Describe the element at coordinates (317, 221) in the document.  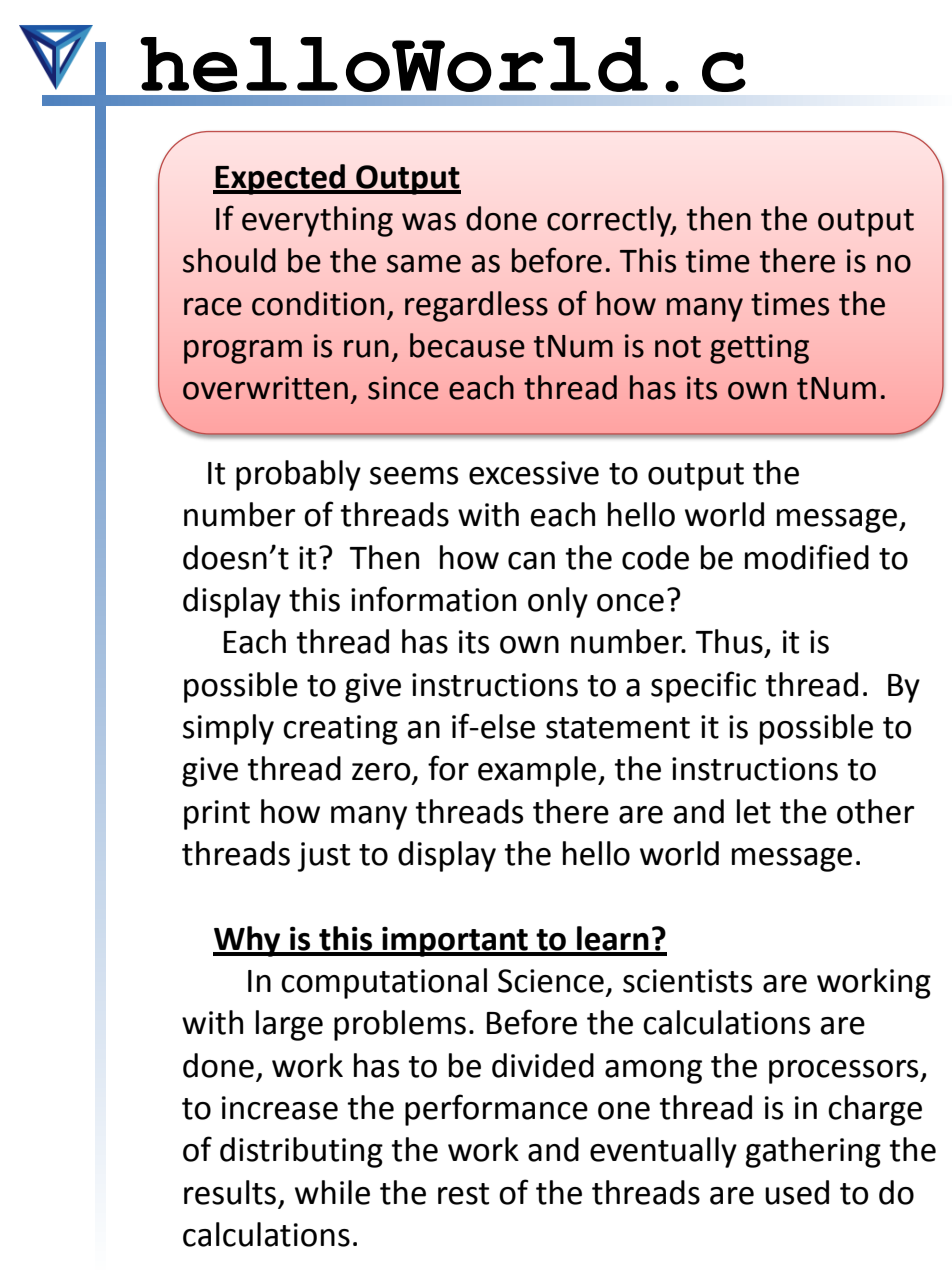
I see `everything` at that location.
